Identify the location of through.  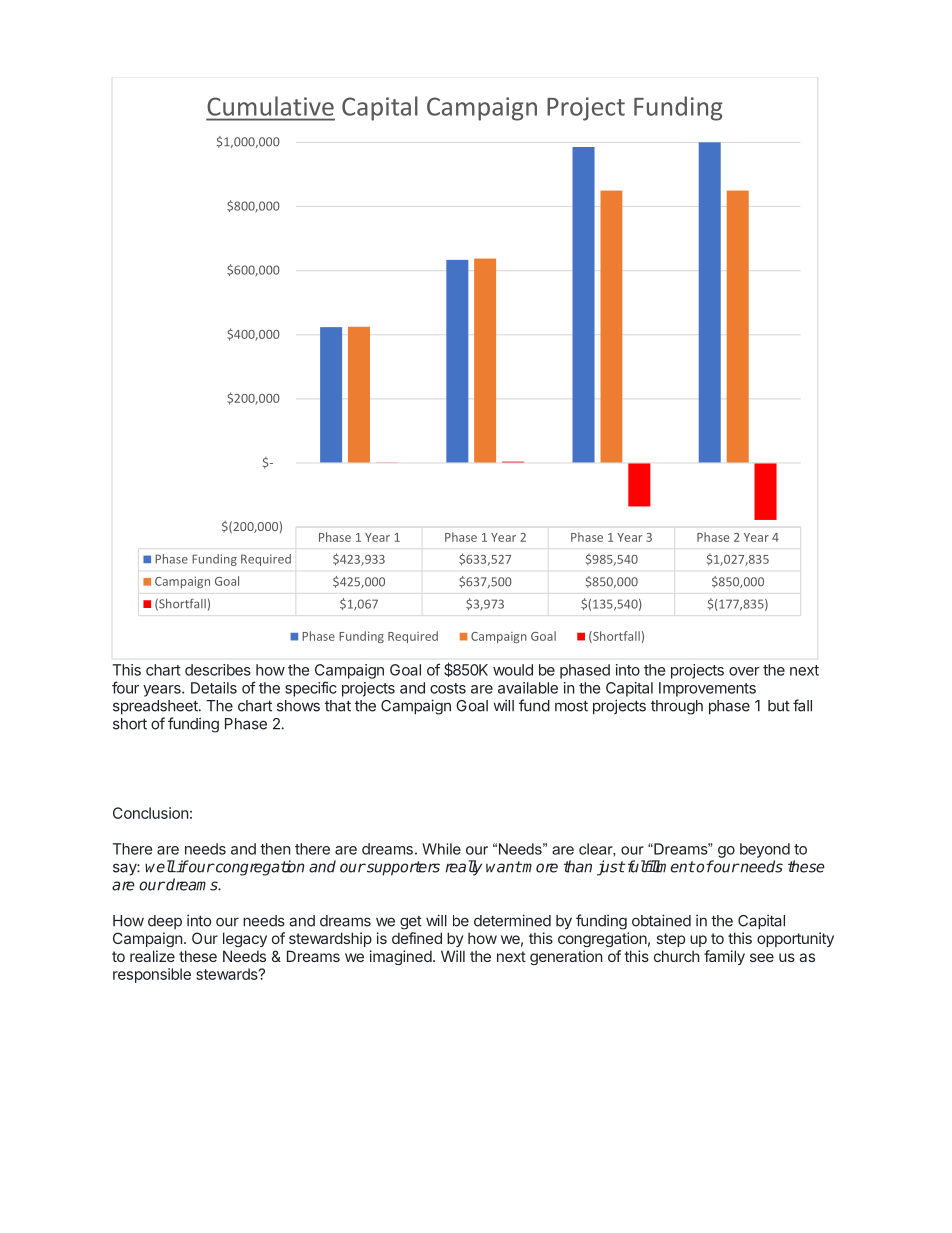
(677, 707).
